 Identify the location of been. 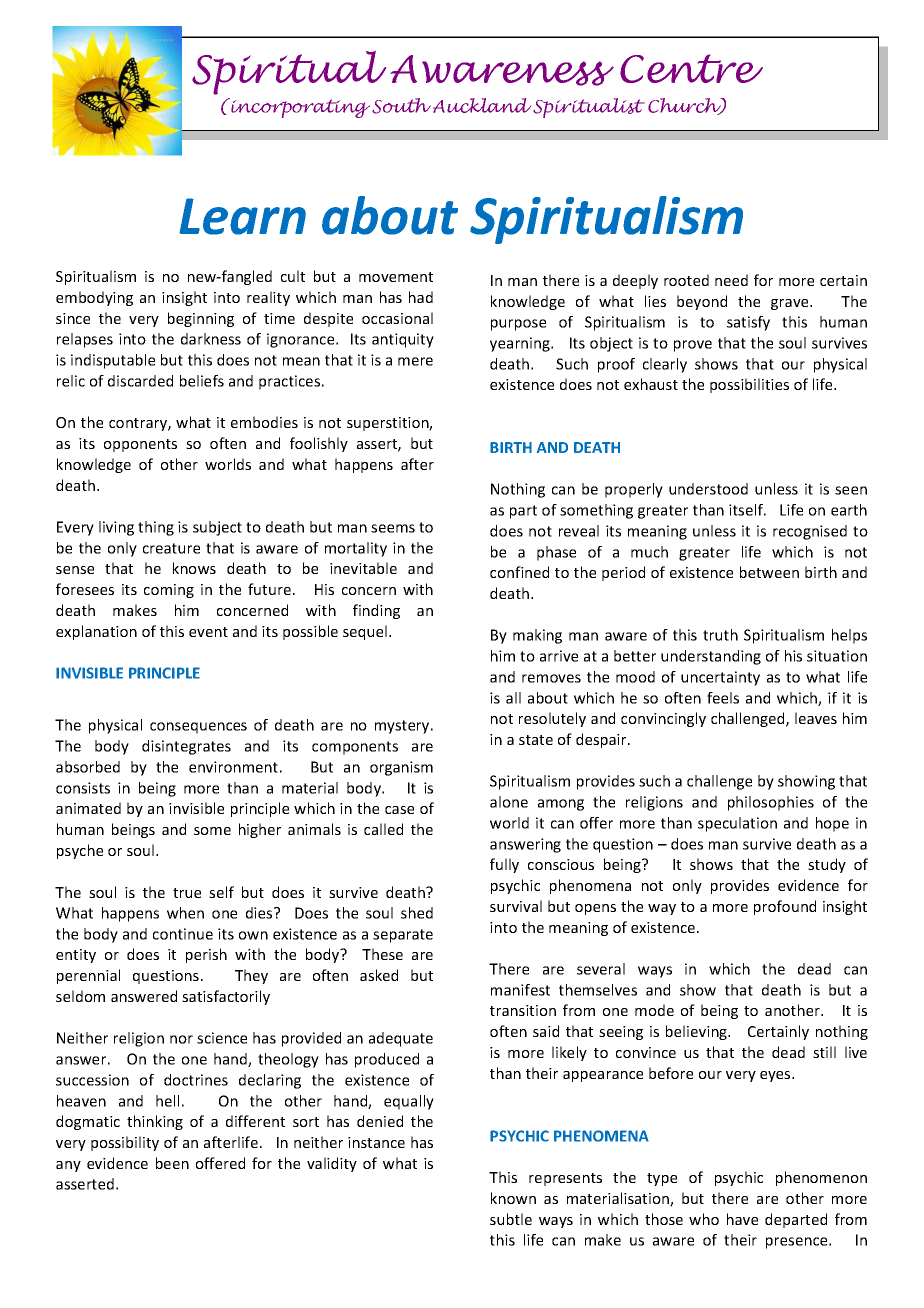
(172, 1163).
